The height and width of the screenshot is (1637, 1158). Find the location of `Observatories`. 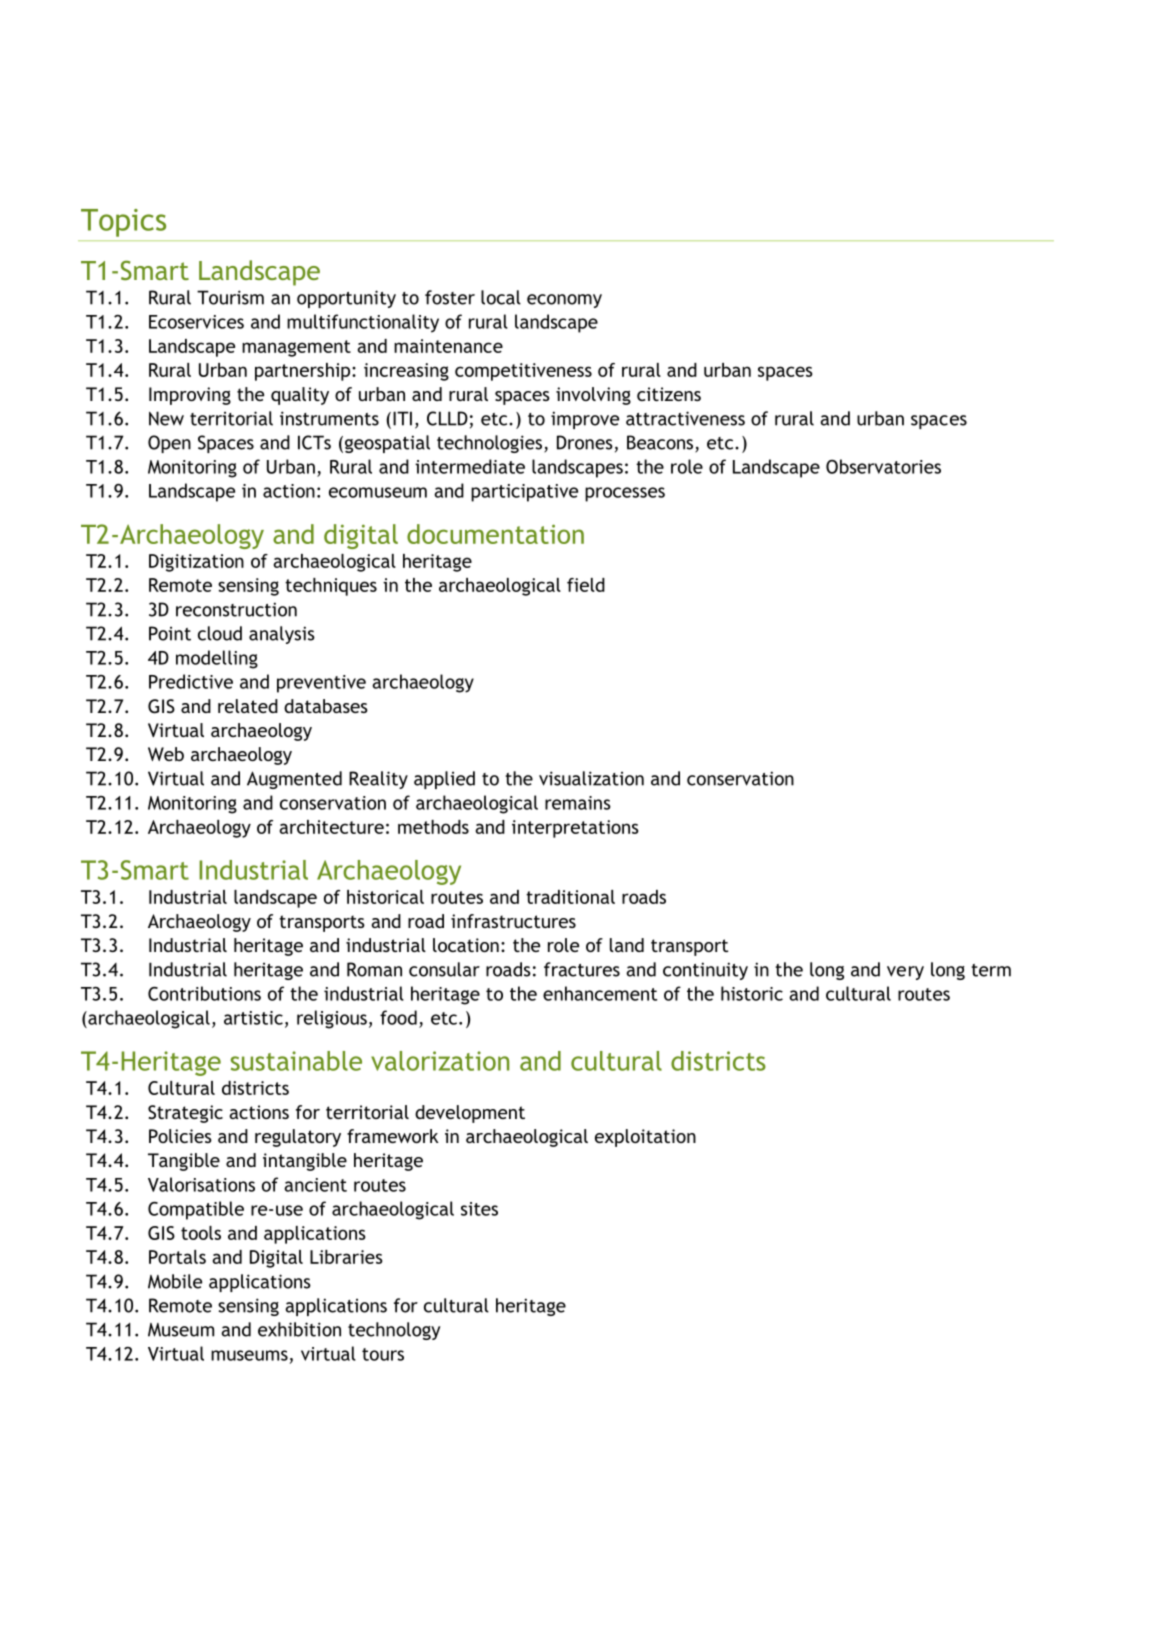

Observatories is located at coordinates (883, 466).
